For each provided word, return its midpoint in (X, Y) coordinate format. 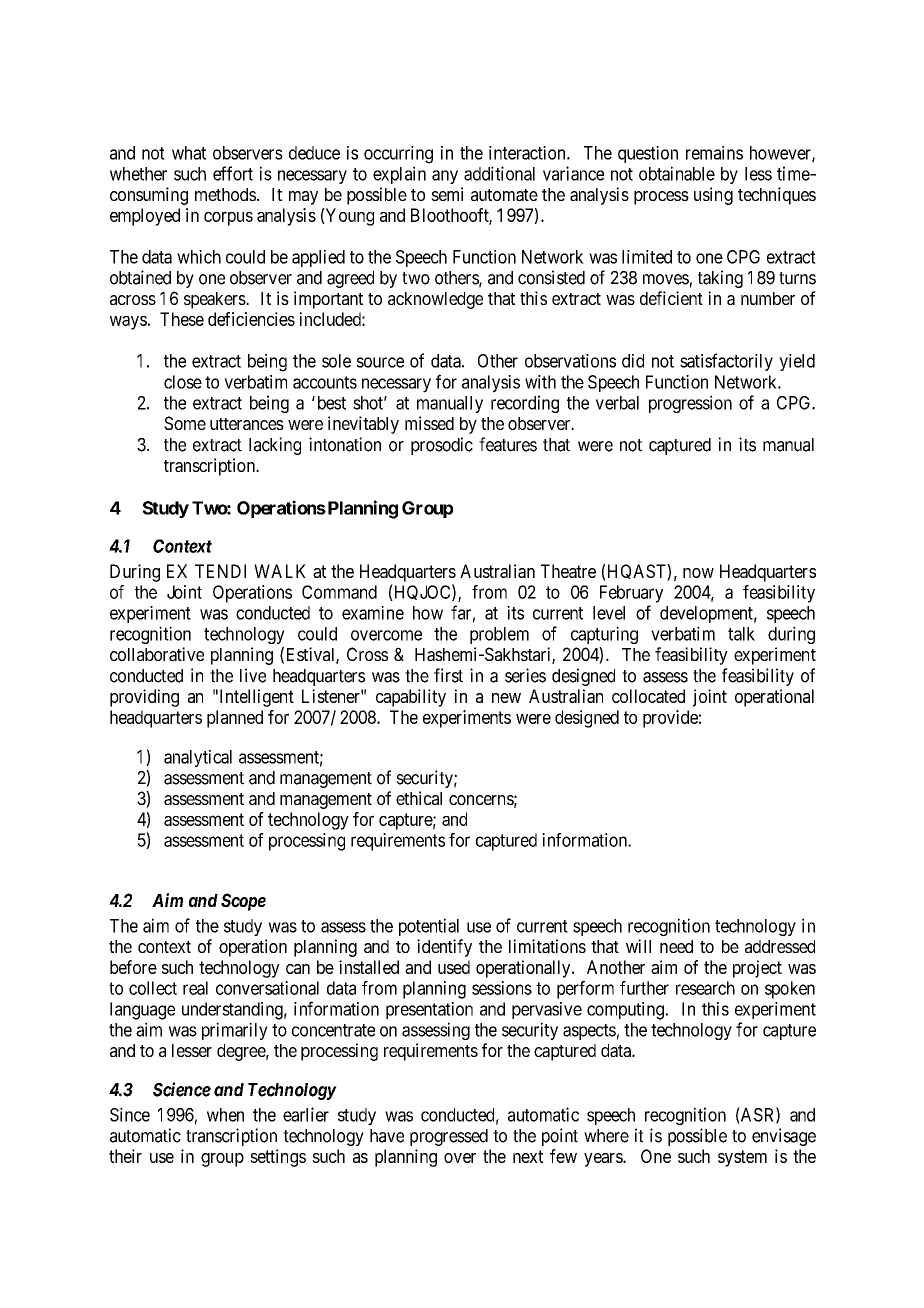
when (225, 1115)
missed (429, 423)
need (676, 946)
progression (690, 404)
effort (233, 173)
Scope (243, 902)
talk (741, 634)
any (445, 177)
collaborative (157, 654)
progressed (449, 1137)
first (448, 675)
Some (185, 423)
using (713, 196)
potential (429, 927)
